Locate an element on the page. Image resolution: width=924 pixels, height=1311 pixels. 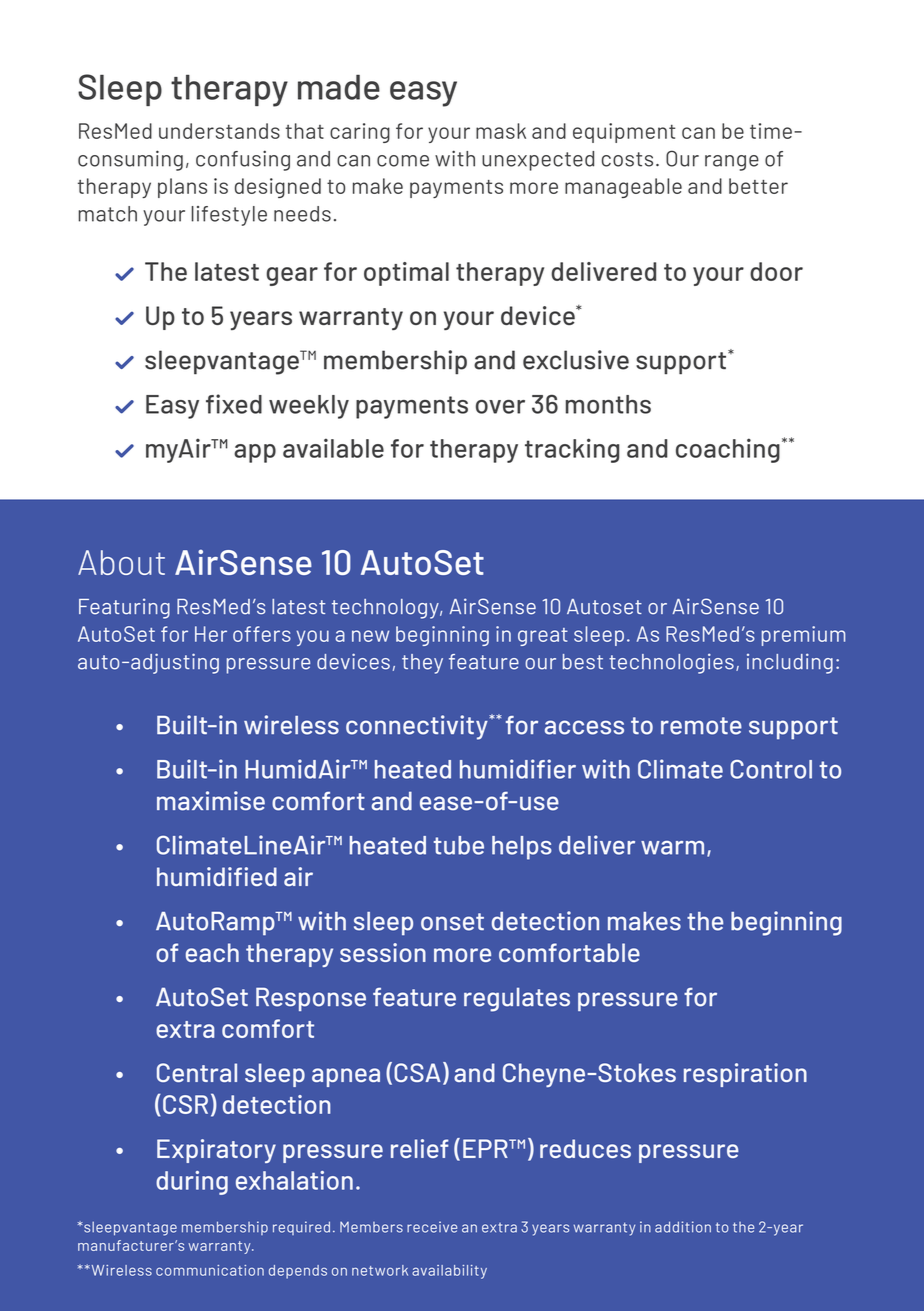
each is located at coordinates (212, 952).
